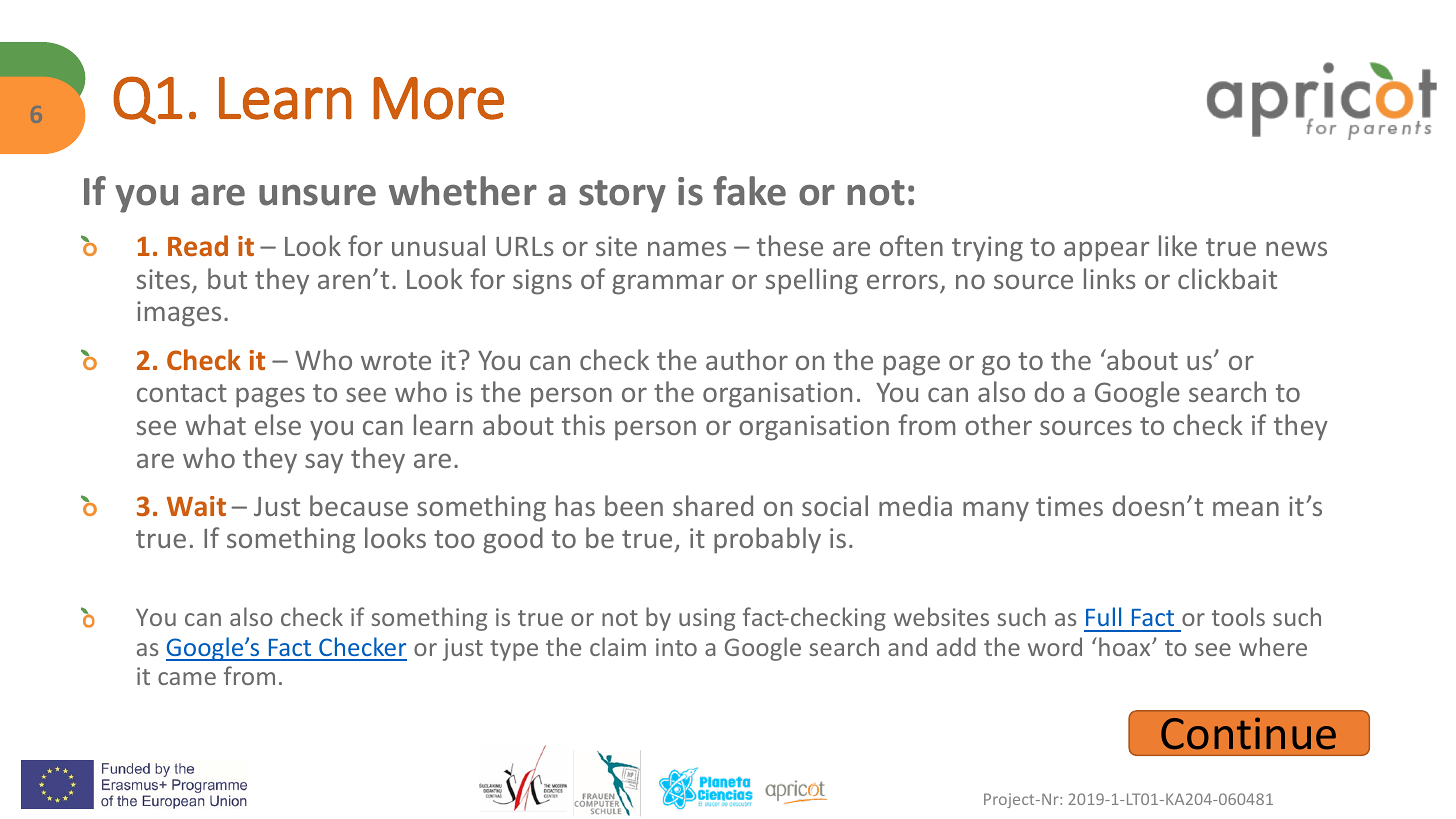 The width and height of the image is (1456, 819). Describe the element at coordinates (998, 424) in the image. I see `other` at that location.
